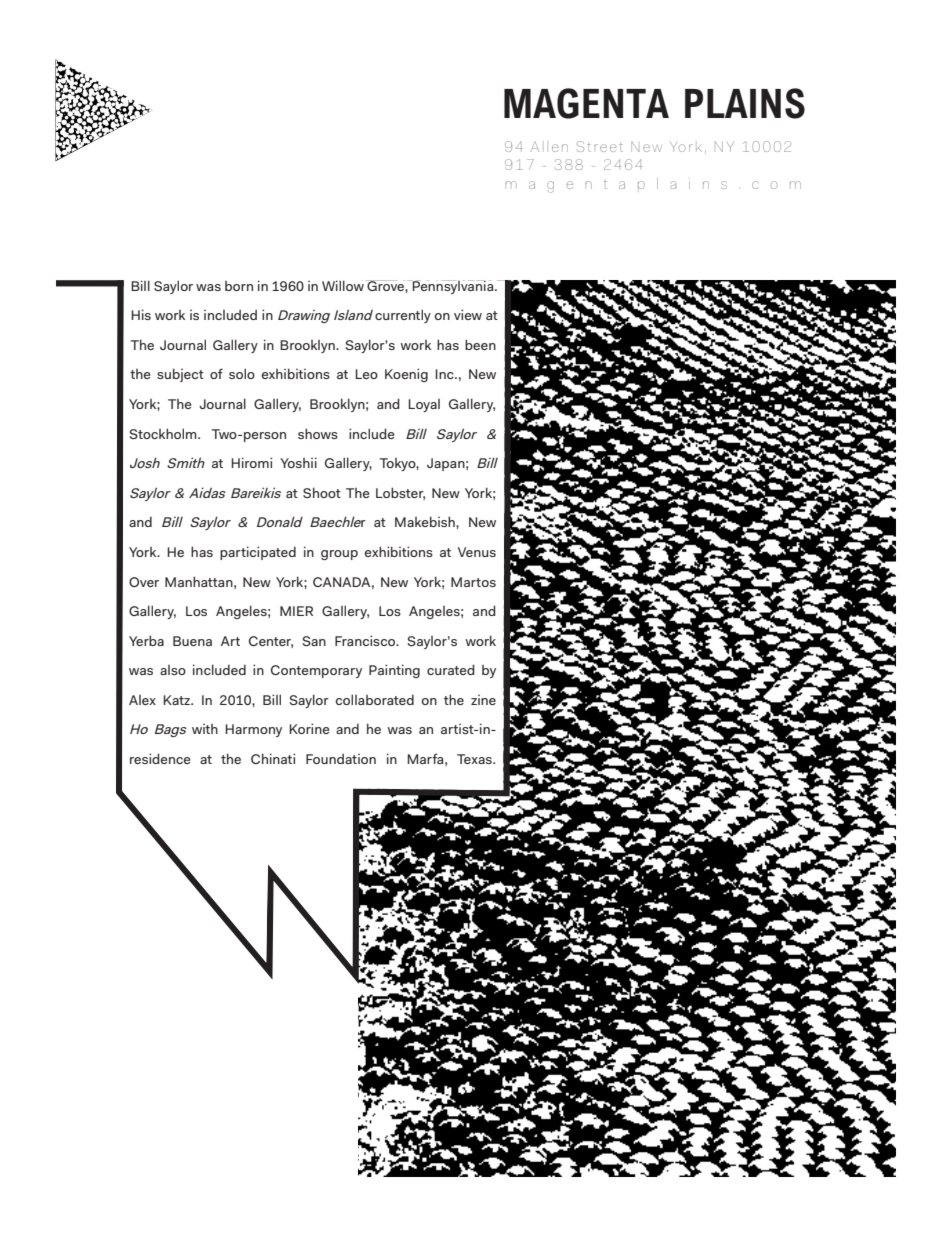  I want to click on Pennsylvania, so click(453, 287).
